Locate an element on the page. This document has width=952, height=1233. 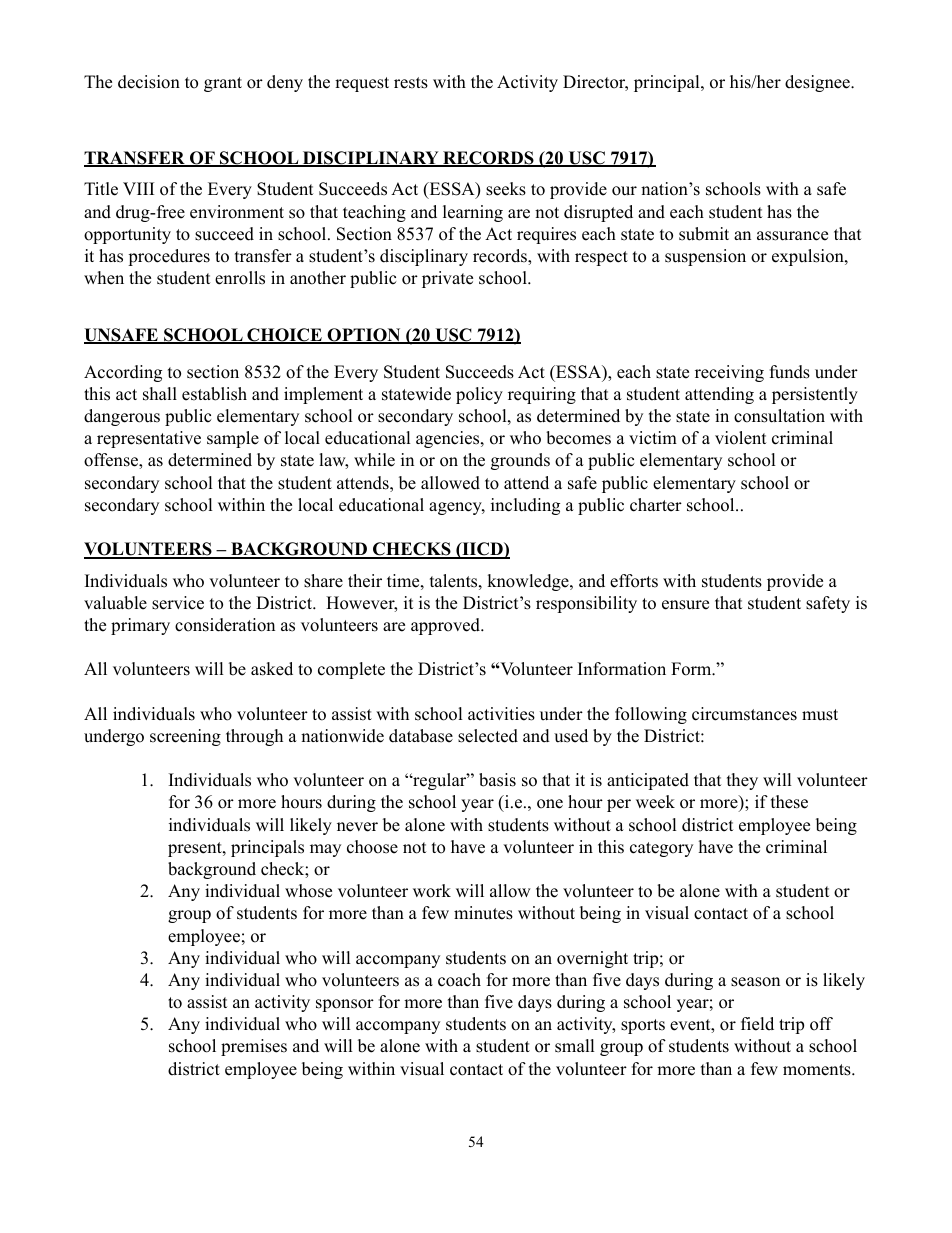
establish is located at coordinates (214, 394).
